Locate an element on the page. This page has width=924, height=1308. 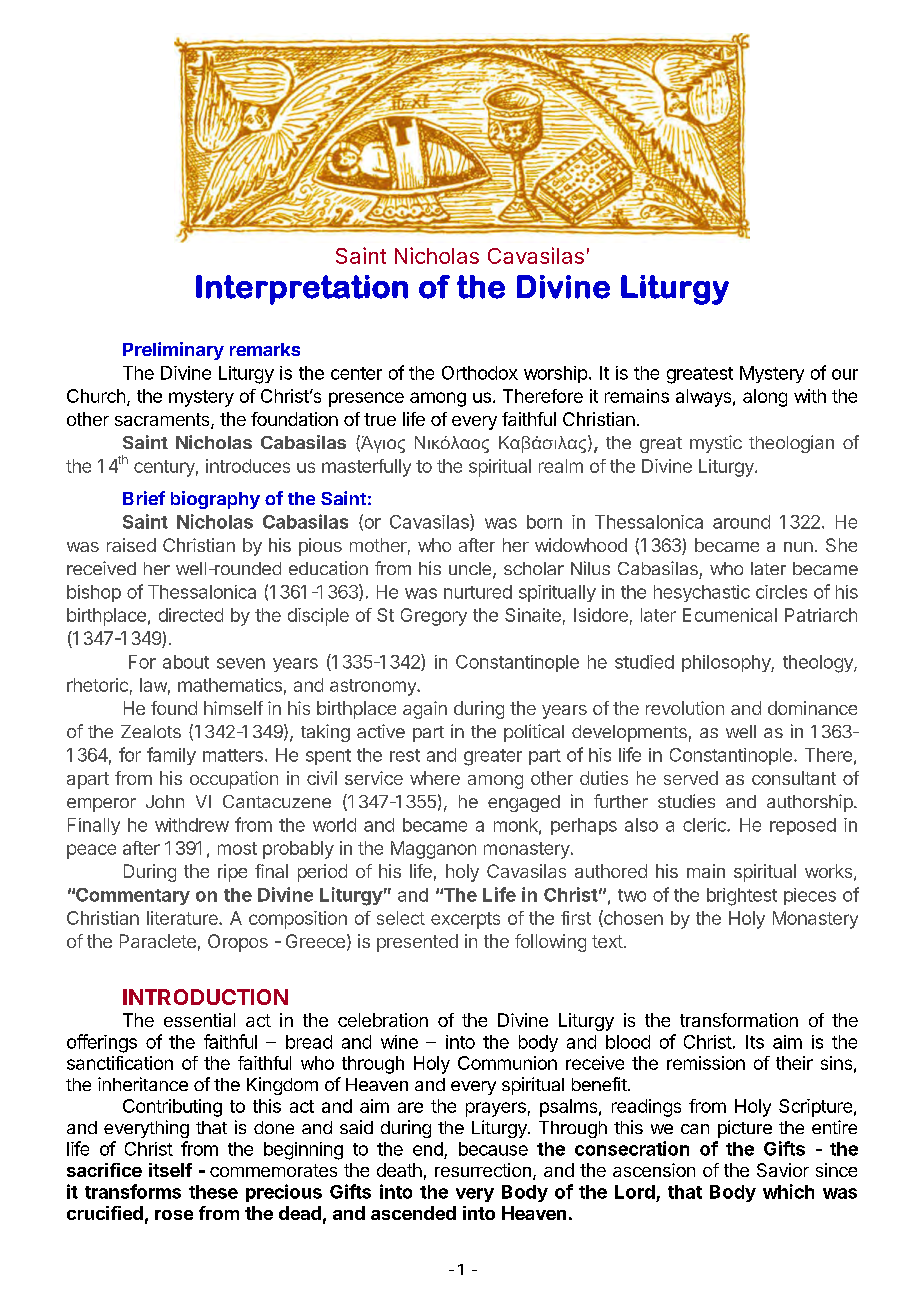
where is located at coordinates (435, 778).
